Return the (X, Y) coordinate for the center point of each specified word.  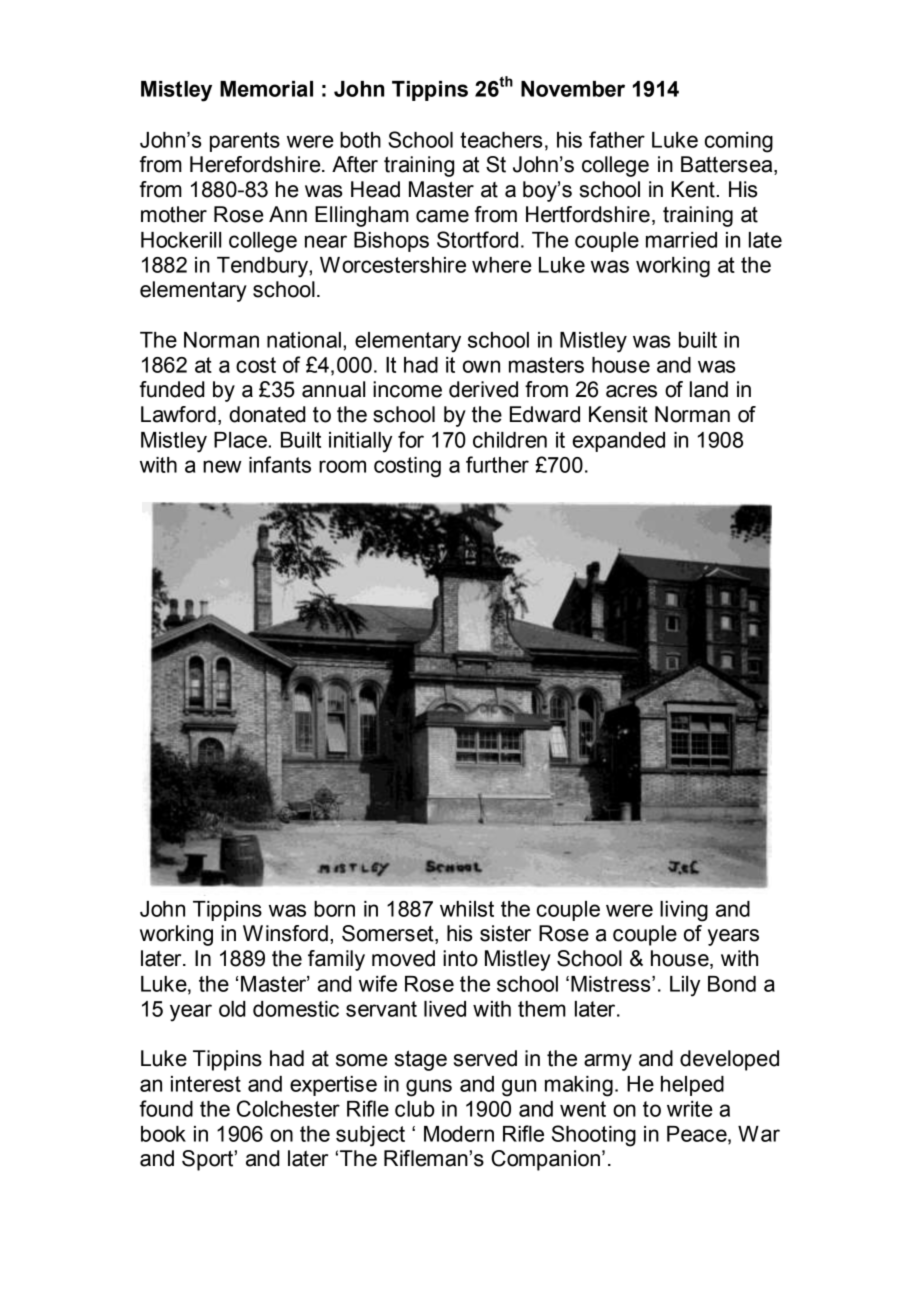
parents (245, 142)
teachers (501, 140)
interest (206, 1084)
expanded (618, 442)
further (497, 464)
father (617, 139)
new (222, 466)
